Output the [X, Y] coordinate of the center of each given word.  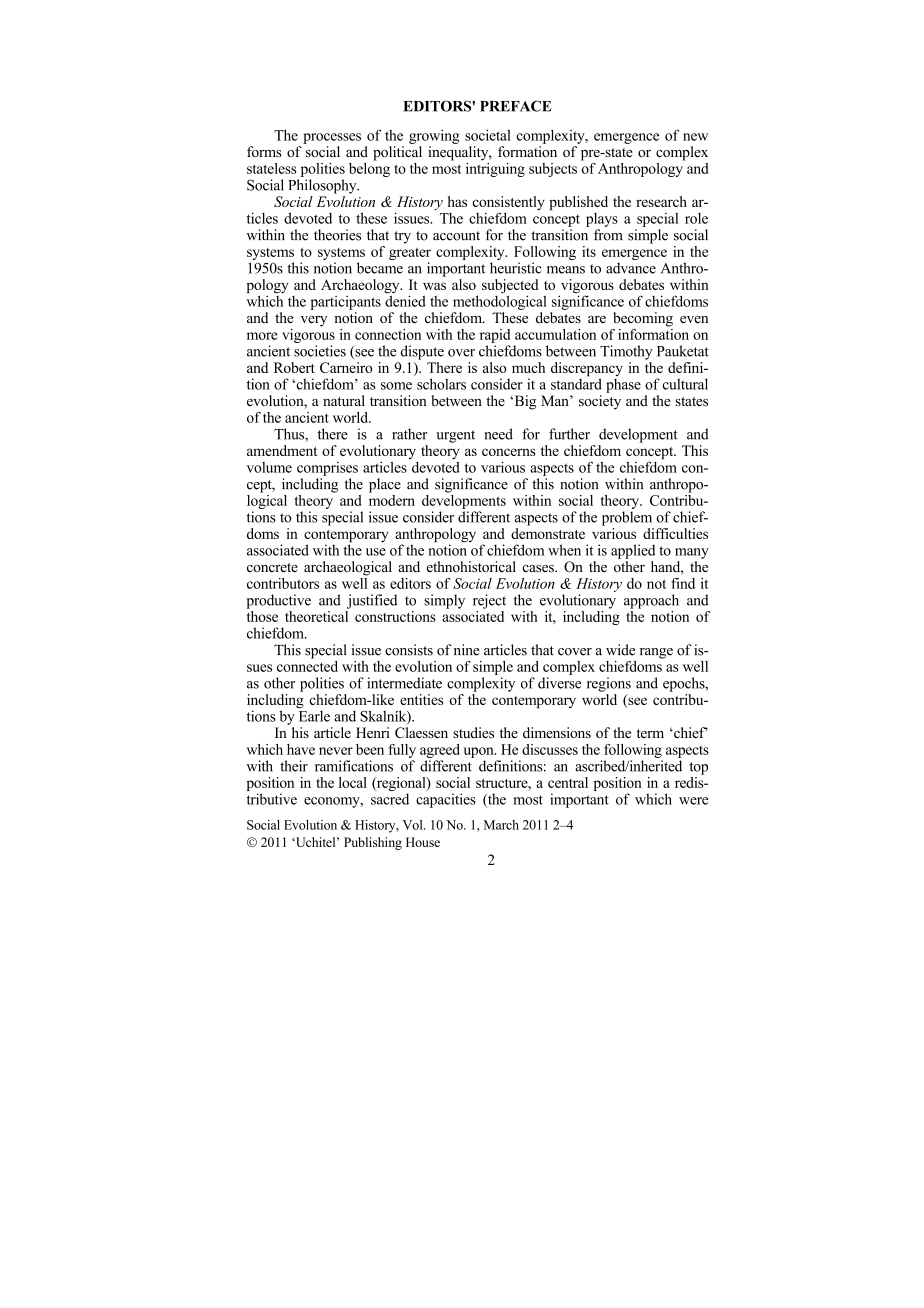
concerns [508, 452]
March [501, 825]
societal [488, 135]
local [353, 782]
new [695, 137]
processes [332, 138]
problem [627, 518]
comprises [327, 469]
